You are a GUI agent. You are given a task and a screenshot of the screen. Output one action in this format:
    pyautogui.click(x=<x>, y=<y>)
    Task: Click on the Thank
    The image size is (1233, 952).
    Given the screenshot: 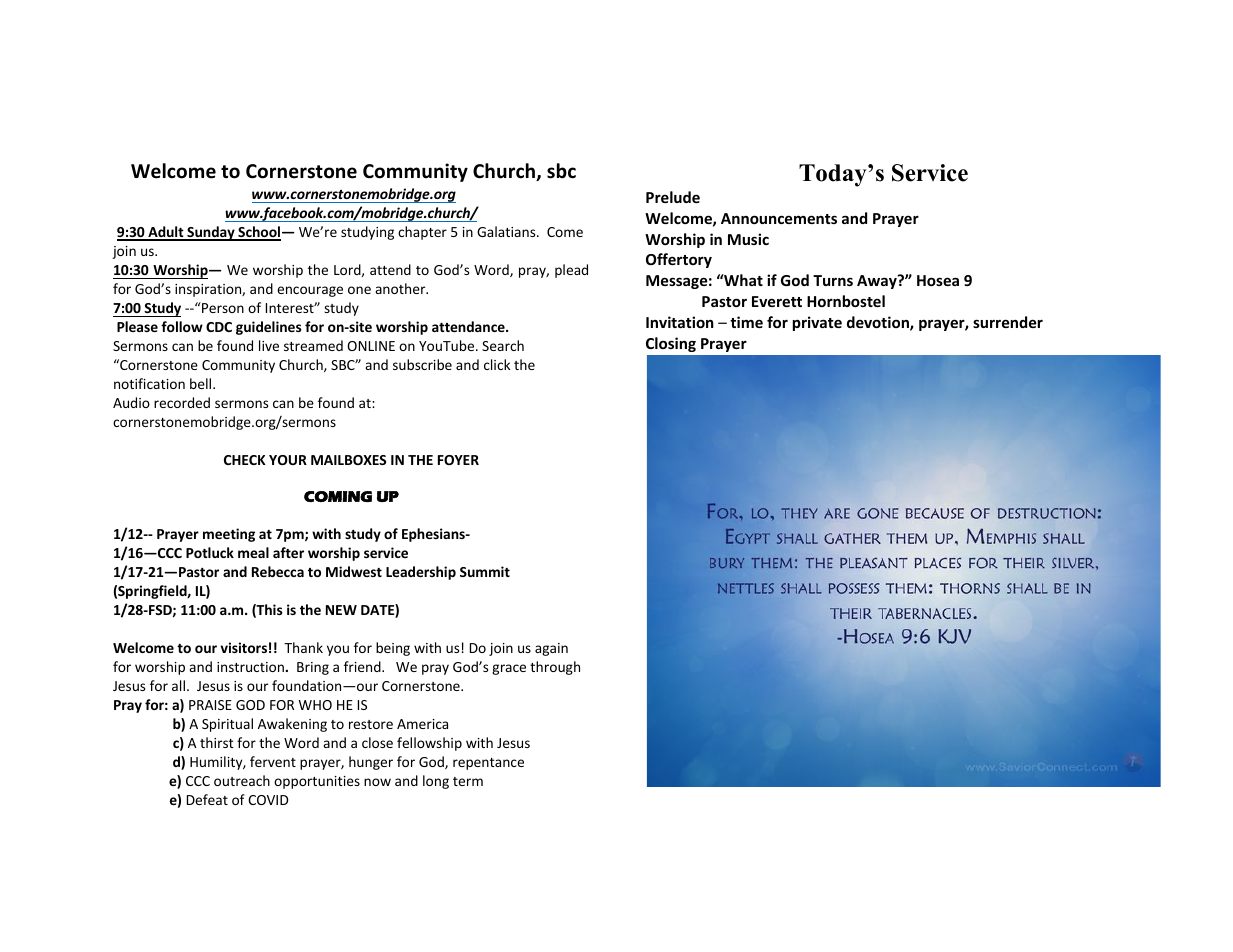 What is the action you would take?
    pyautogui.click(x=303, y=647)
